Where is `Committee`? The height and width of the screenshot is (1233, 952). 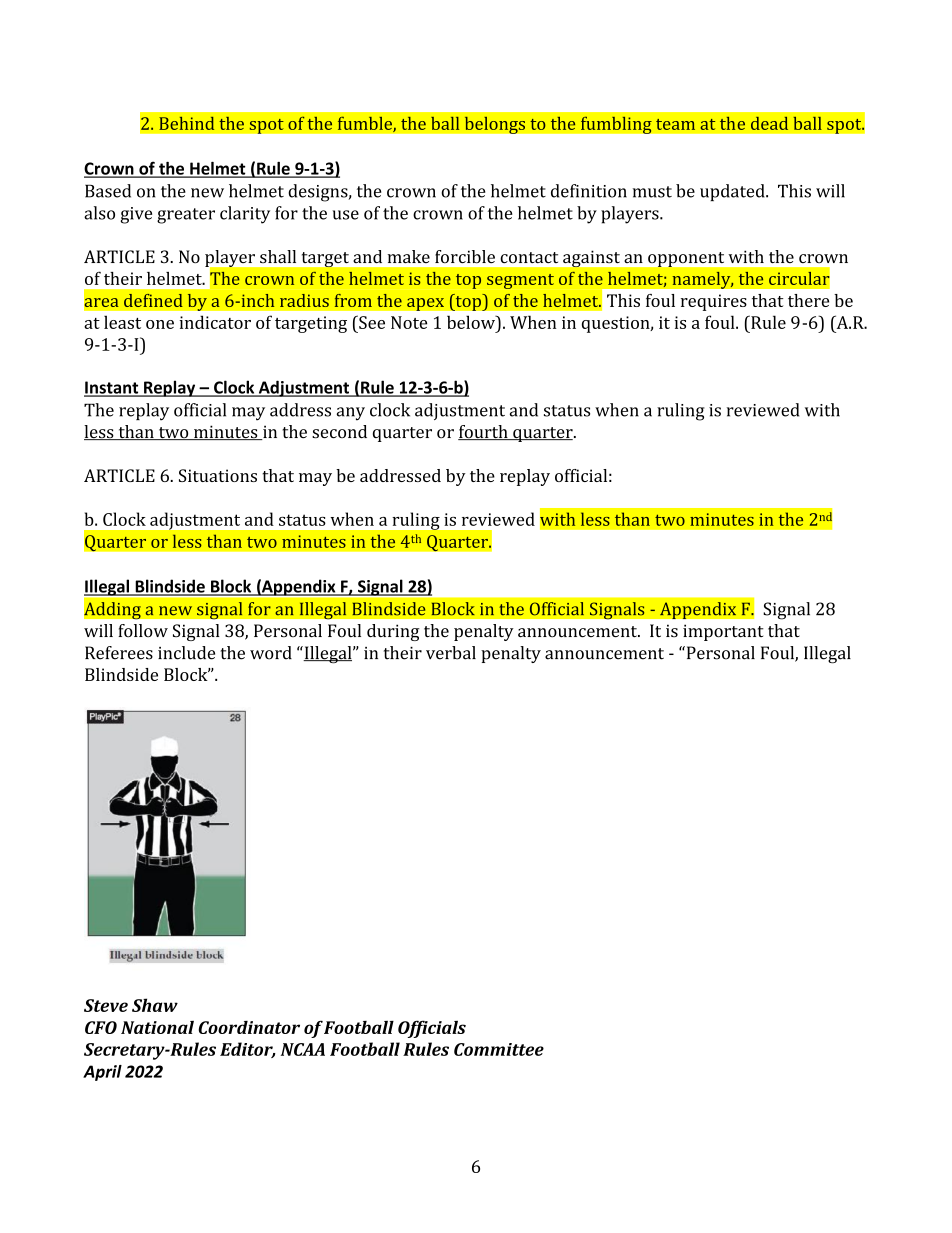 Committee is located at coordinates (499, 1049).
